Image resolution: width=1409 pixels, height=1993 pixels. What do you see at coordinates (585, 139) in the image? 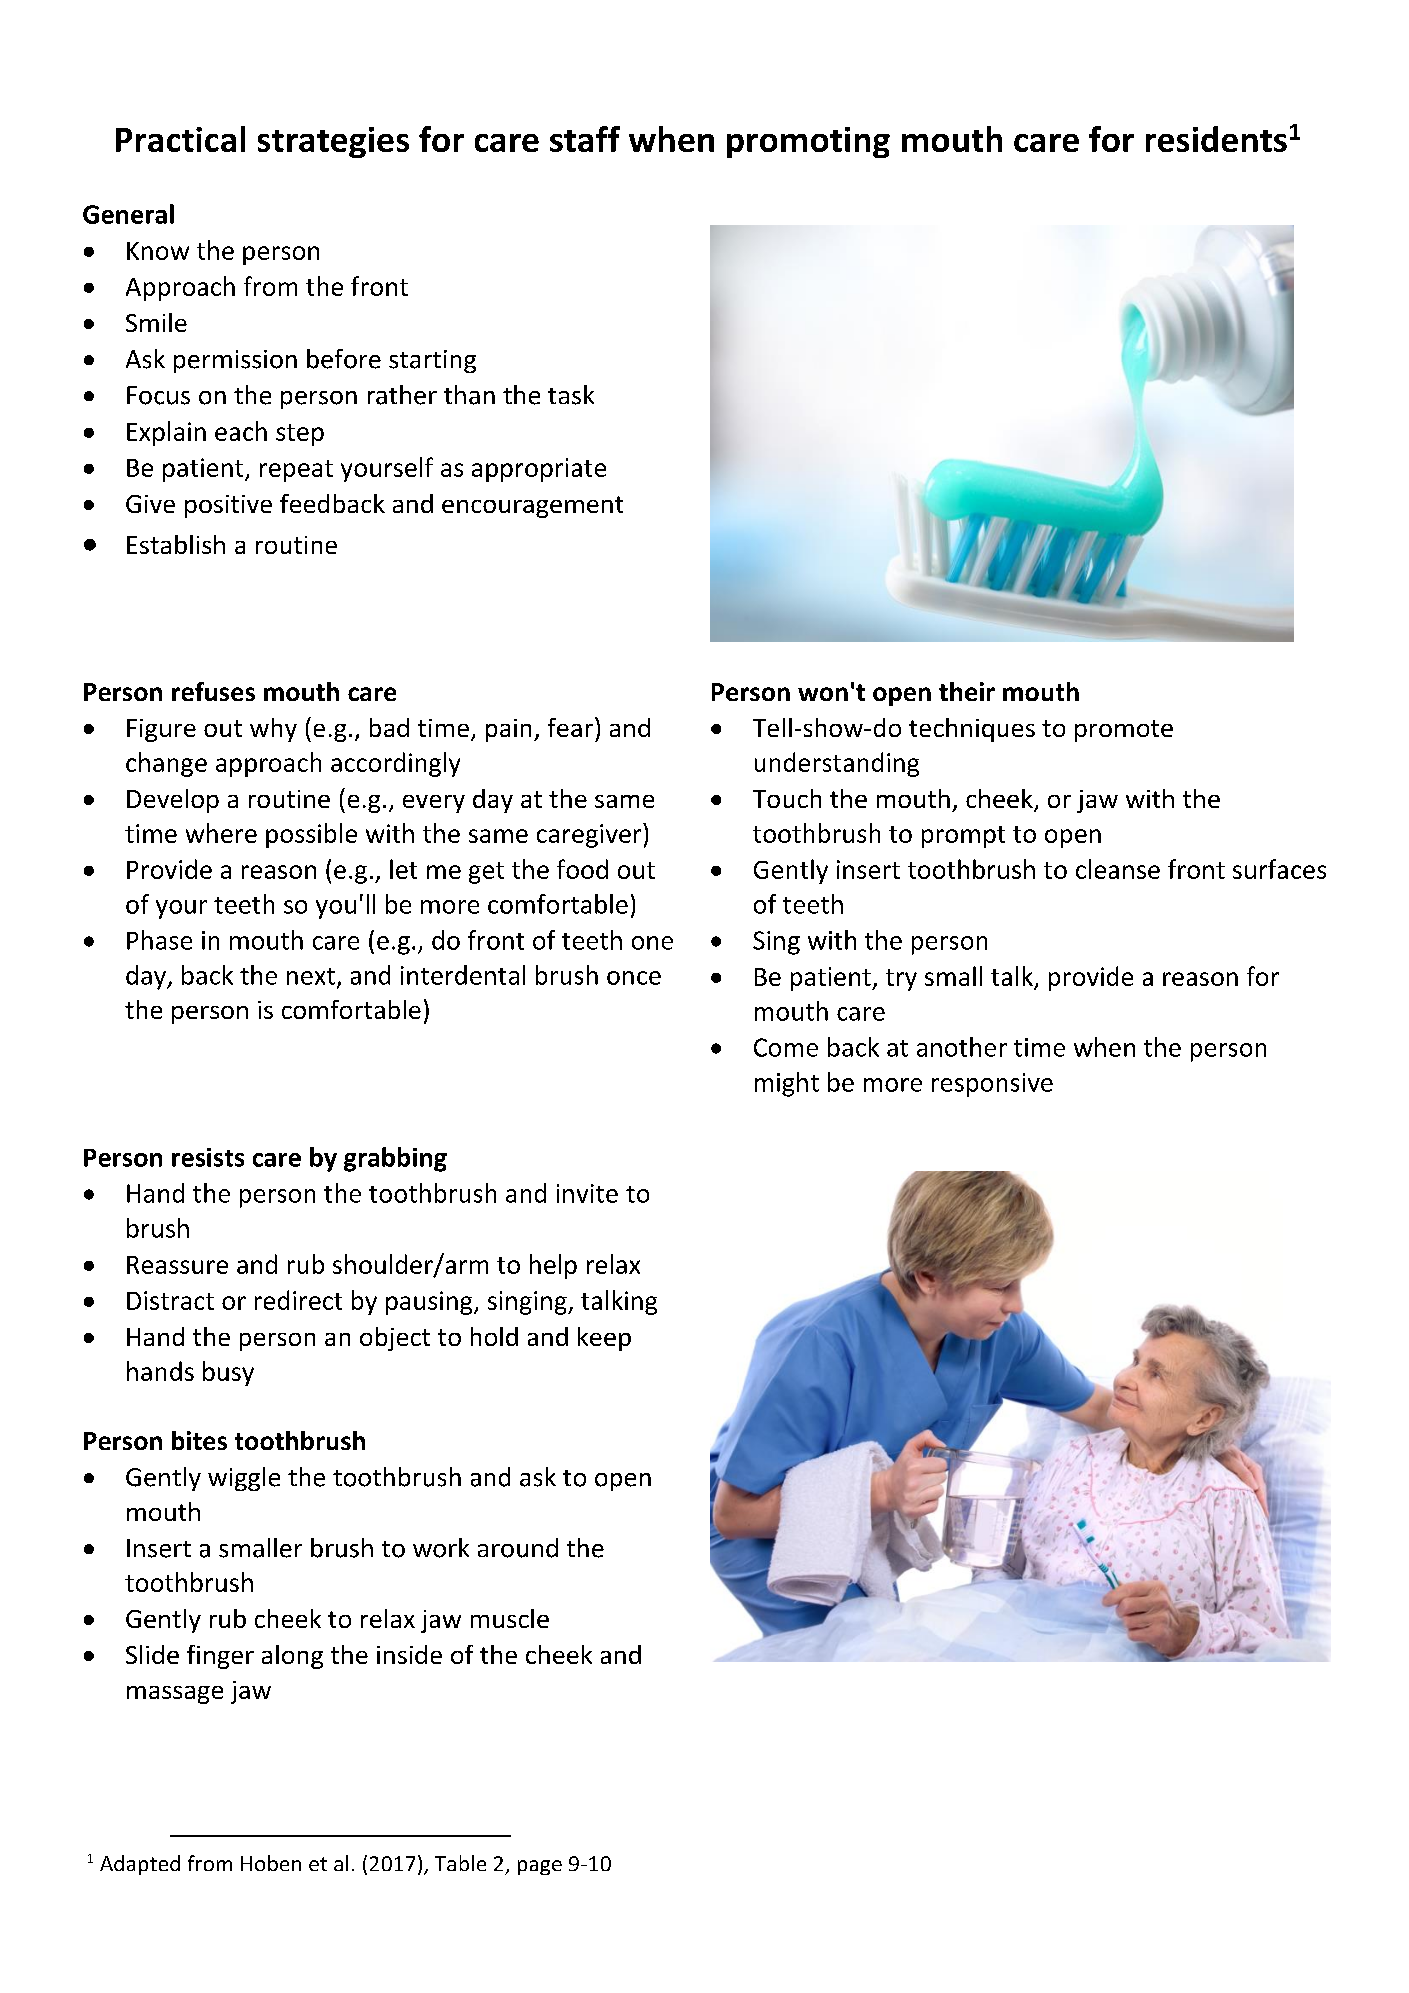
I see `staff` at bounding box center [585, 139].
